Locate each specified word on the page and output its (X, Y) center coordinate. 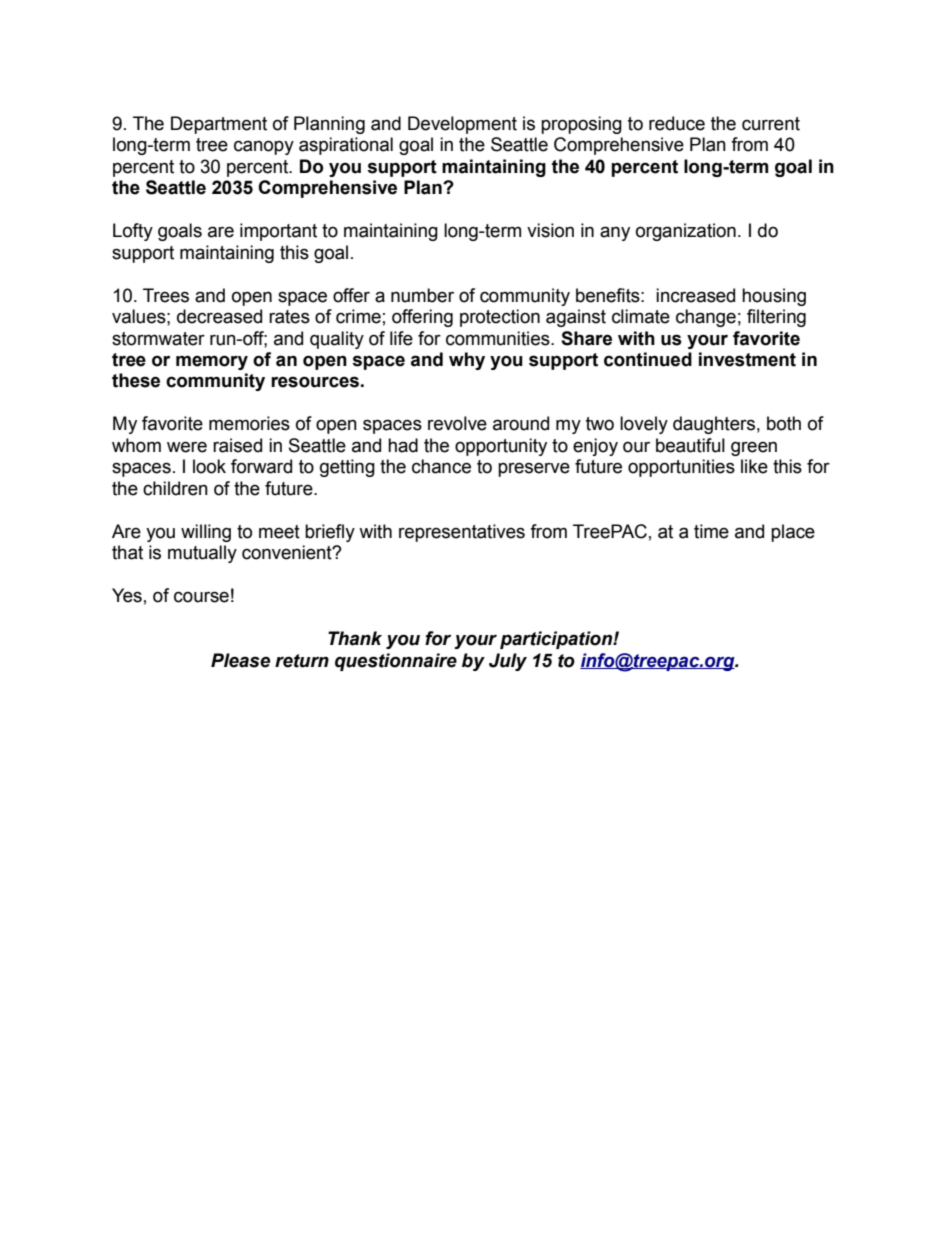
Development (462, 125)
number (422, 295)
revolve (457, 423)
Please (240, 660)
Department (219, 125)
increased (695, 295)
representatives (462, 533)
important (278, 232)
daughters (714, 425)
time (711, 531)
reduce (677, 123)
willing (206, 533)
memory (212, 362)
